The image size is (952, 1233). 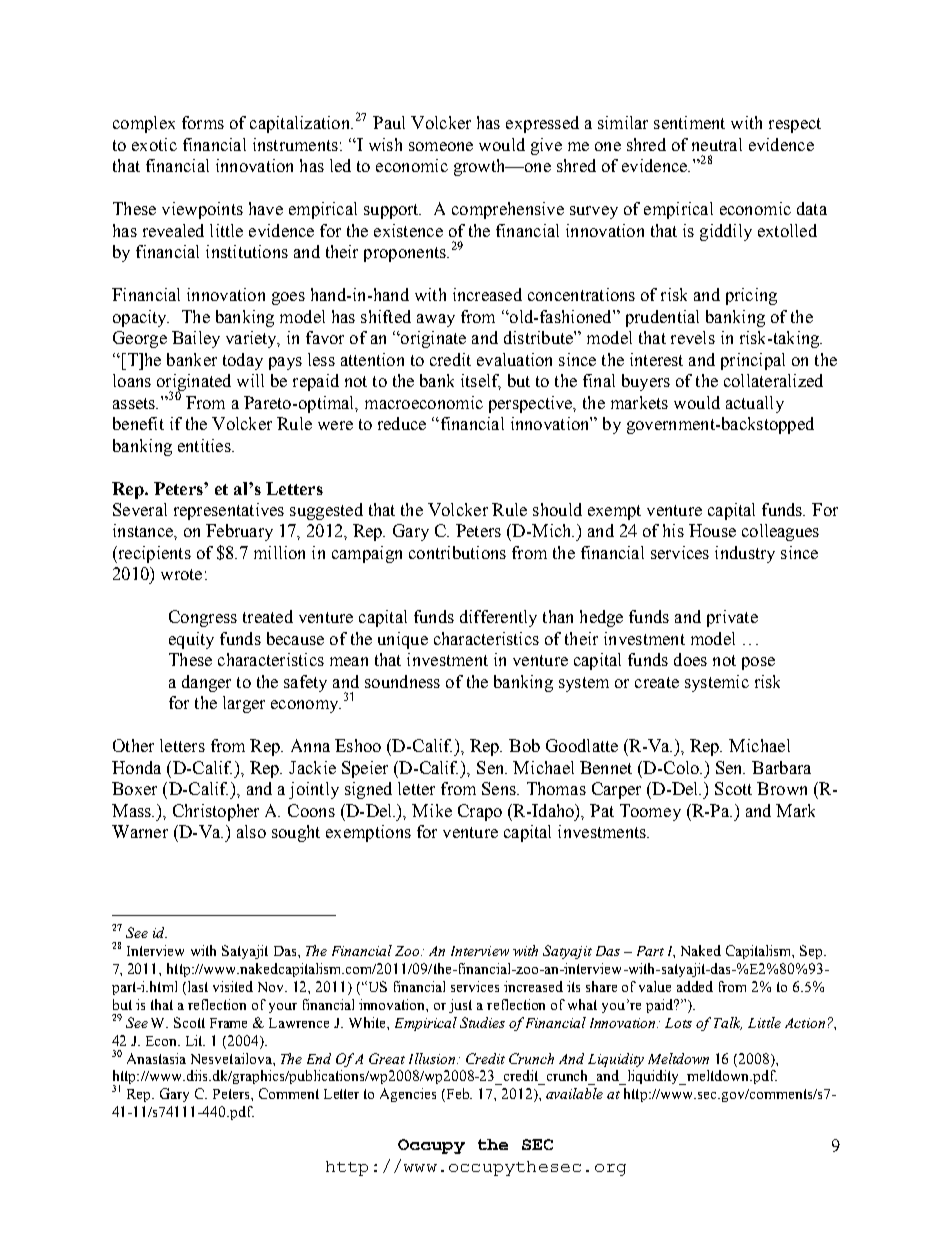 What do you see at coordinates (156, 1058) in the screenshot?
I see `Anastasia` at bounding box center [156, 1058].
